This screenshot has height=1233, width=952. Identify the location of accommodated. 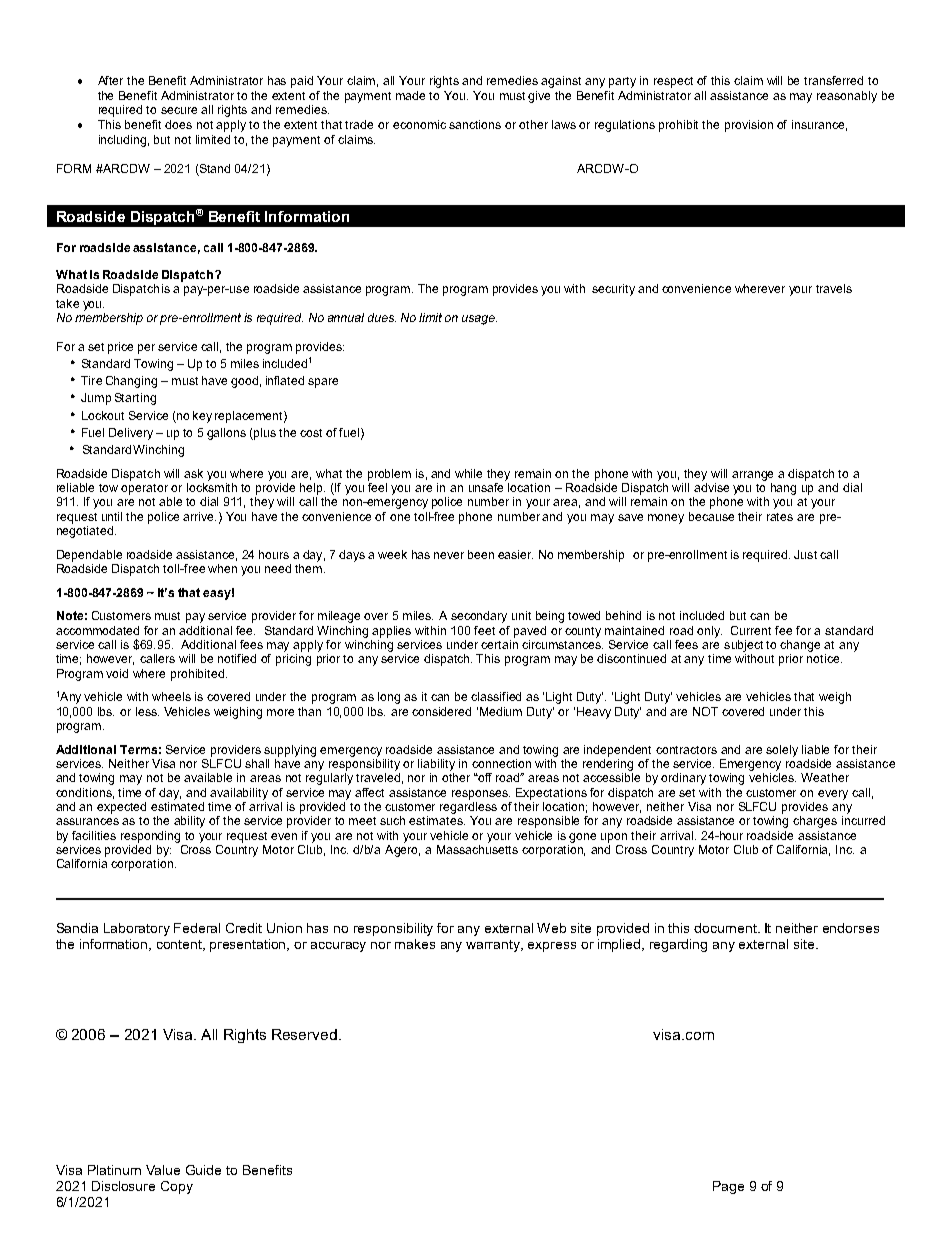
(97, 630).
